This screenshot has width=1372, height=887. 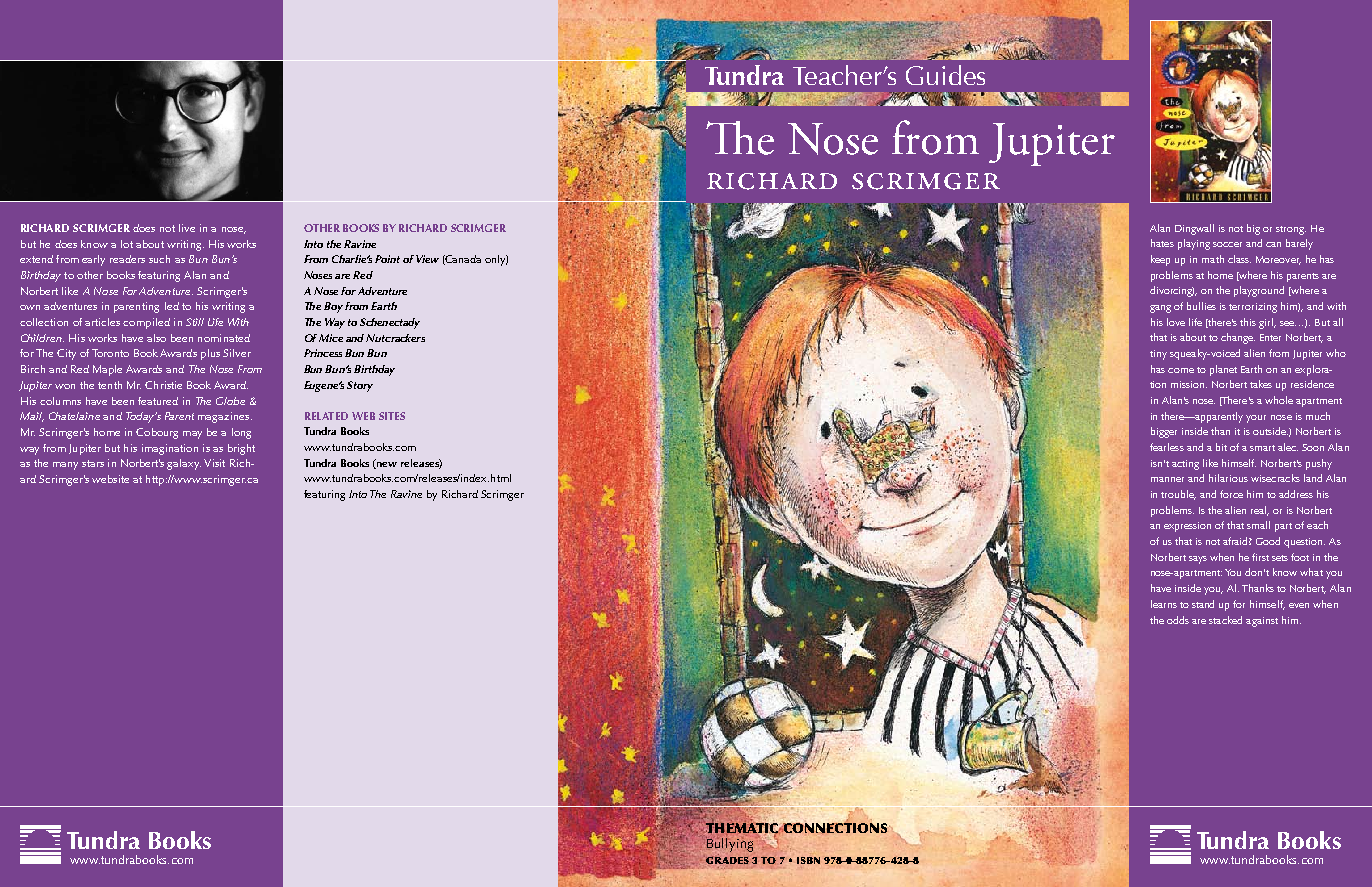 What do you see at coordinates (1291, 230) in the screenshot?
I see `strong` at bounding box center [1291, 230].
